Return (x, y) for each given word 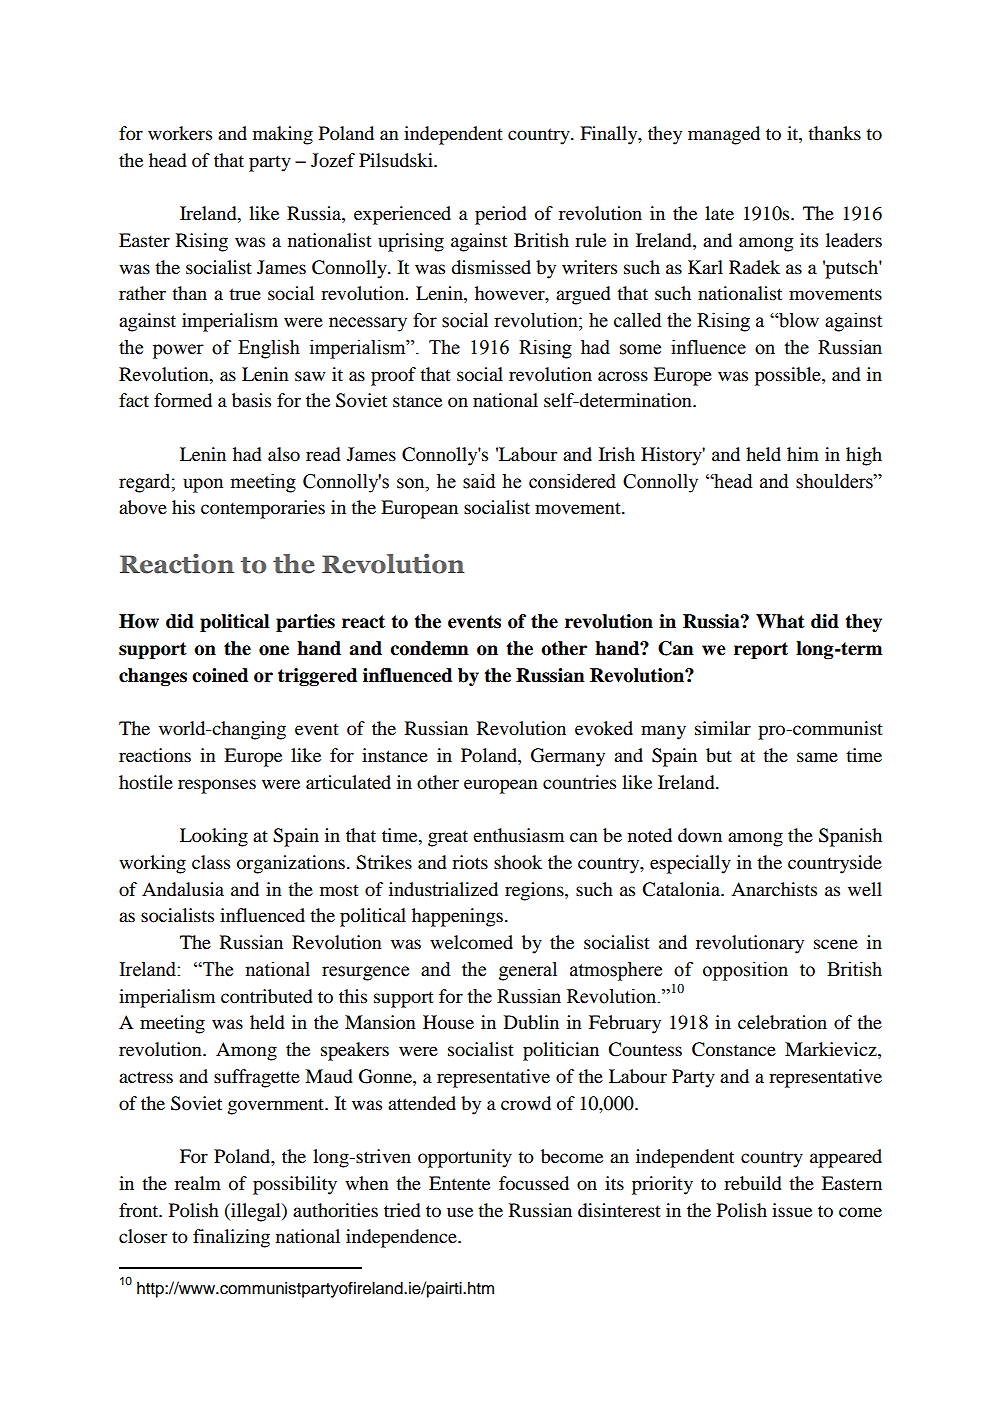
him (803, 454)
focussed (534, 1183)
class (211, 862)
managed (724, 135)
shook (518, 862)
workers (180, 133)
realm (198, 1183)
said (479, 481)
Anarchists (774, 889)
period (501, 215)
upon (203, 485)
